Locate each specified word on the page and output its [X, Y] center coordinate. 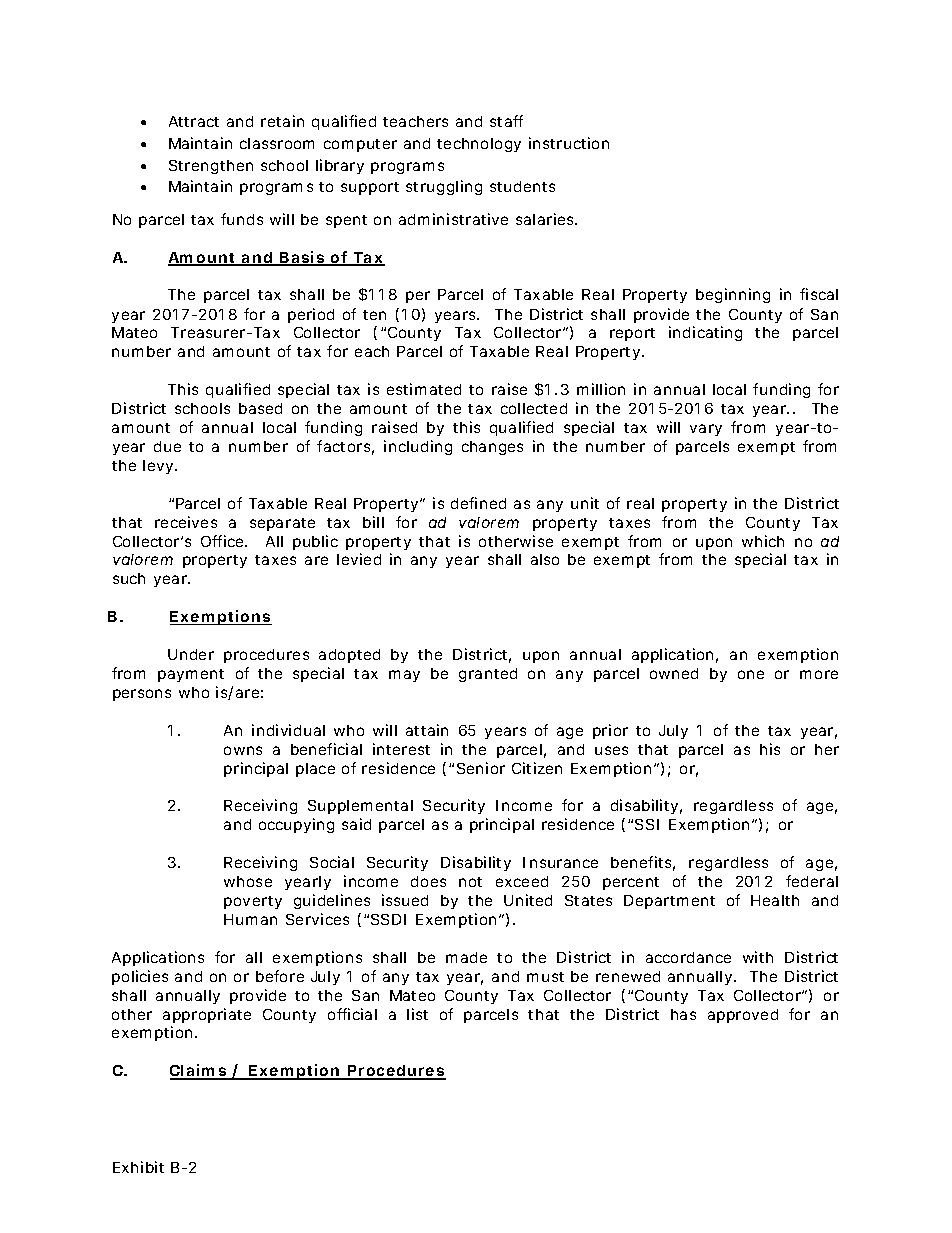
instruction [569, 143]
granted [488, 675]
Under [191, 654]
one [751, 674]
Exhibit [138, 1167]
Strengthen [211, 167]
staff [506, 121]
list [417, 1014]
